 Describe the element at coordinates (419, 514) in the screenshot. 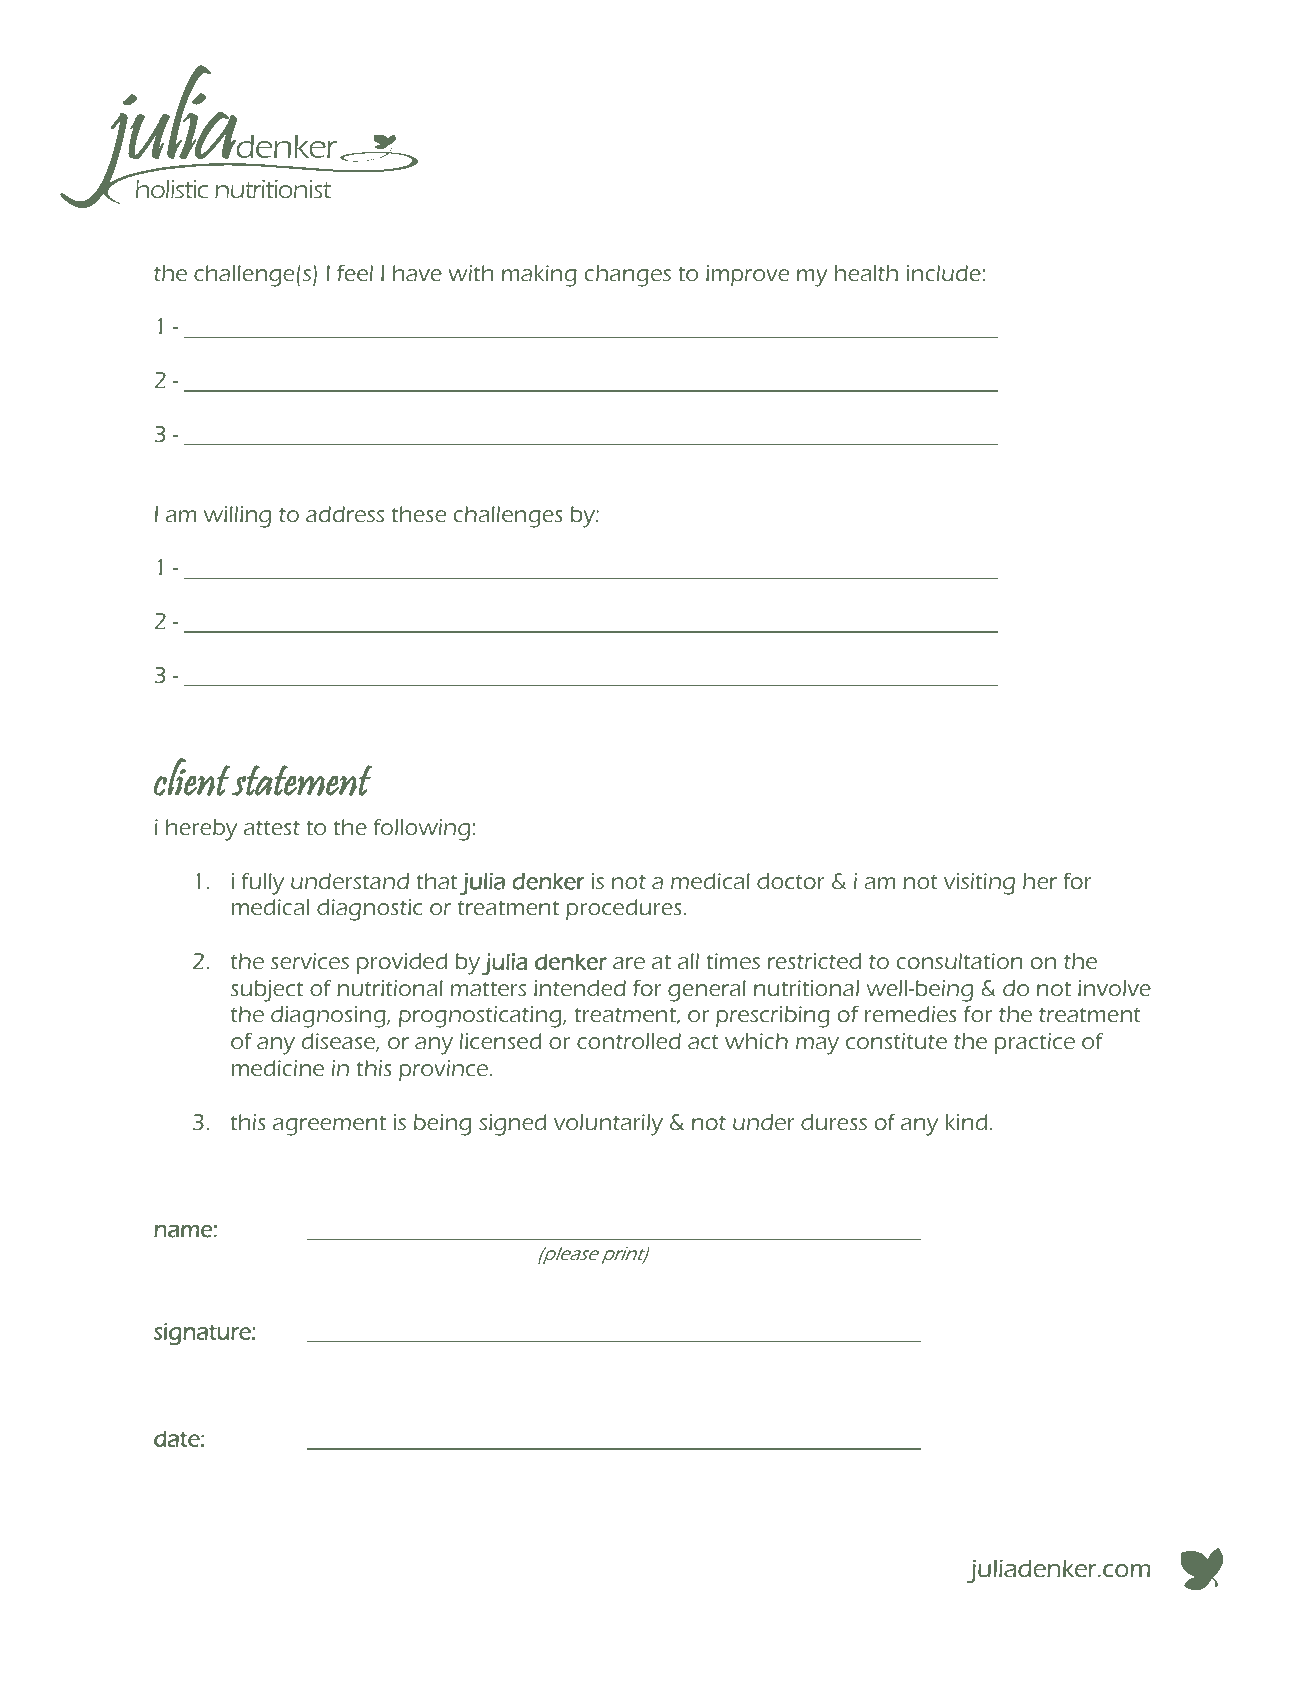

I see `these` at that location.
